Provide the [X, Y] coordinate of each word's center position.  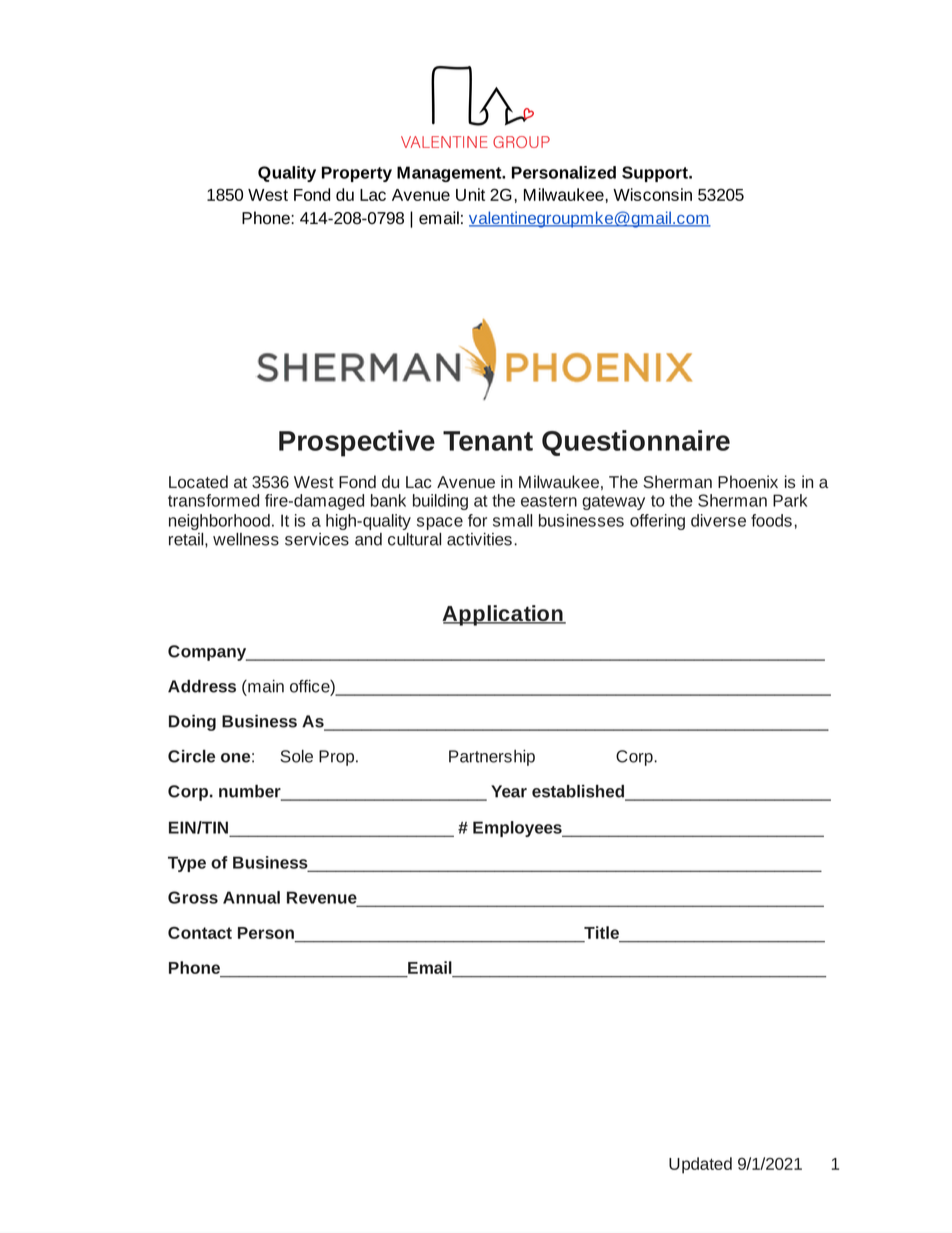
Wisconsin [652, 194]
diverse [718, 520]
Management [450, 174]
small [512, 520]
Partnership [492, 758]
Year [509, 791]
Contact [200, 933]
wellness [246, 539]
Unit [470, 194]
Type [187, 864]
